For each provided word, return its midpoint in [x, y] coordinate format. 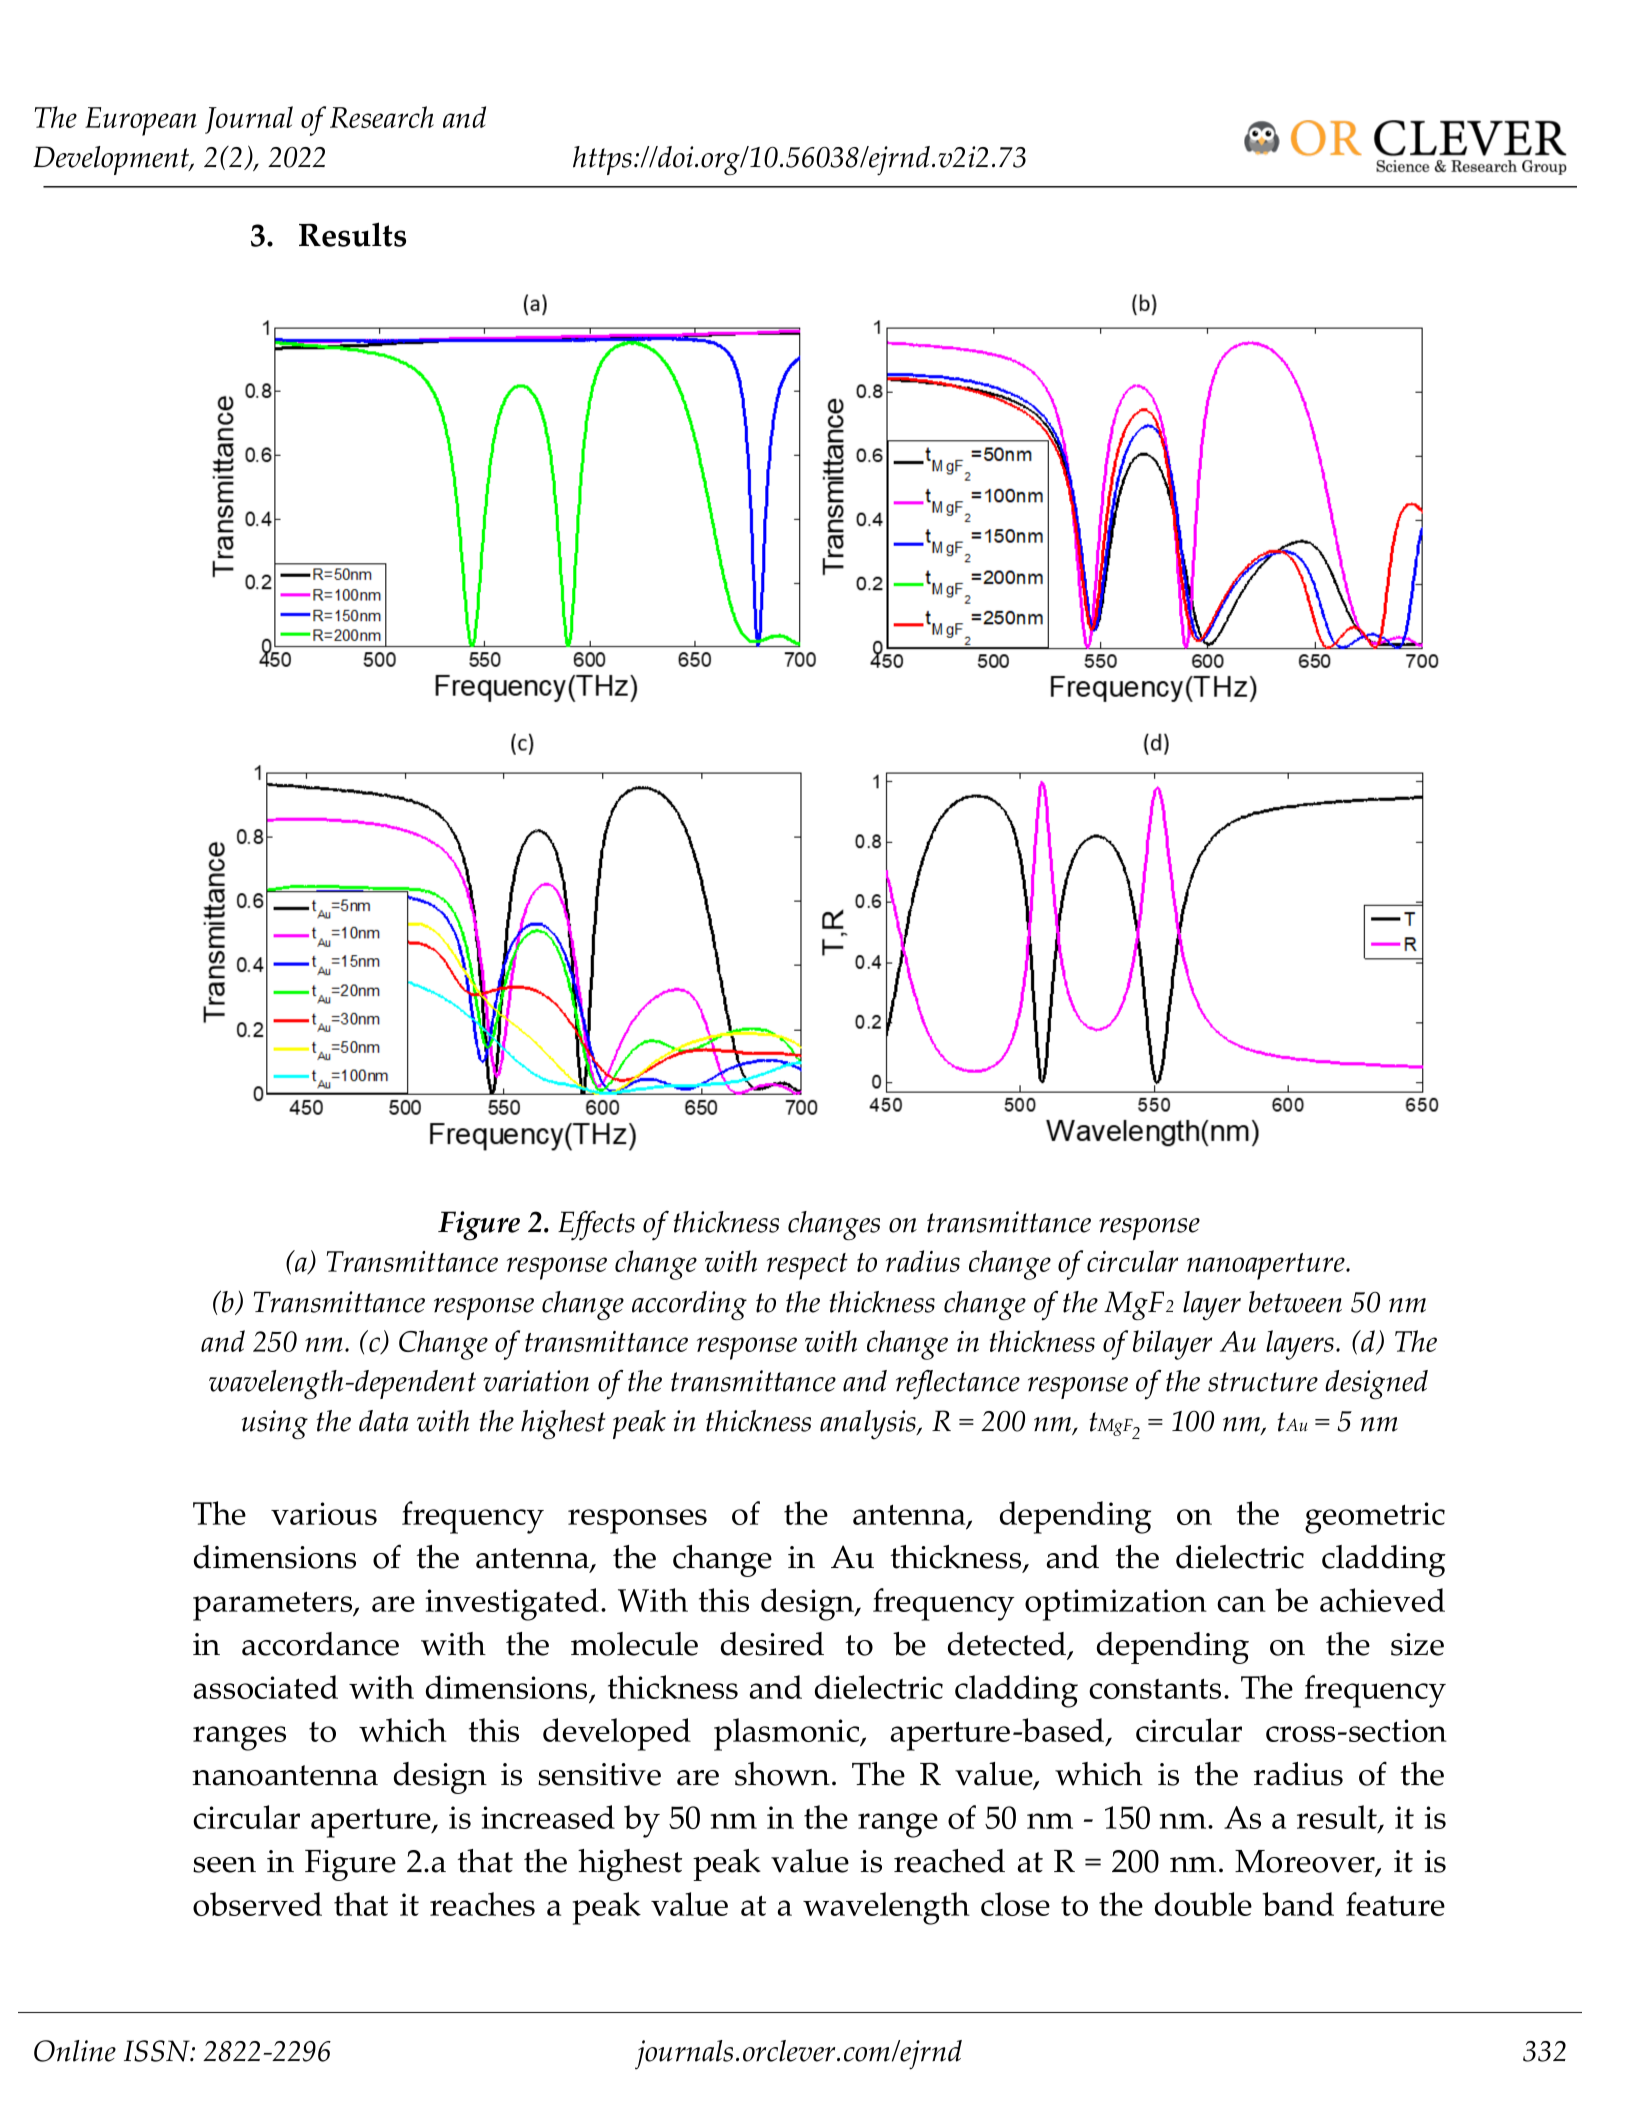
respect [807, 1266]
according [689, 1305]
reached [949, 1861]
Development [112, 160]
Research [382, 117]
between [1295, 1302]
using [275, 1424]
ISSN [158, 2051]
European [141, 121]
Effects [596, 1226]
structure [1263, 1382]
